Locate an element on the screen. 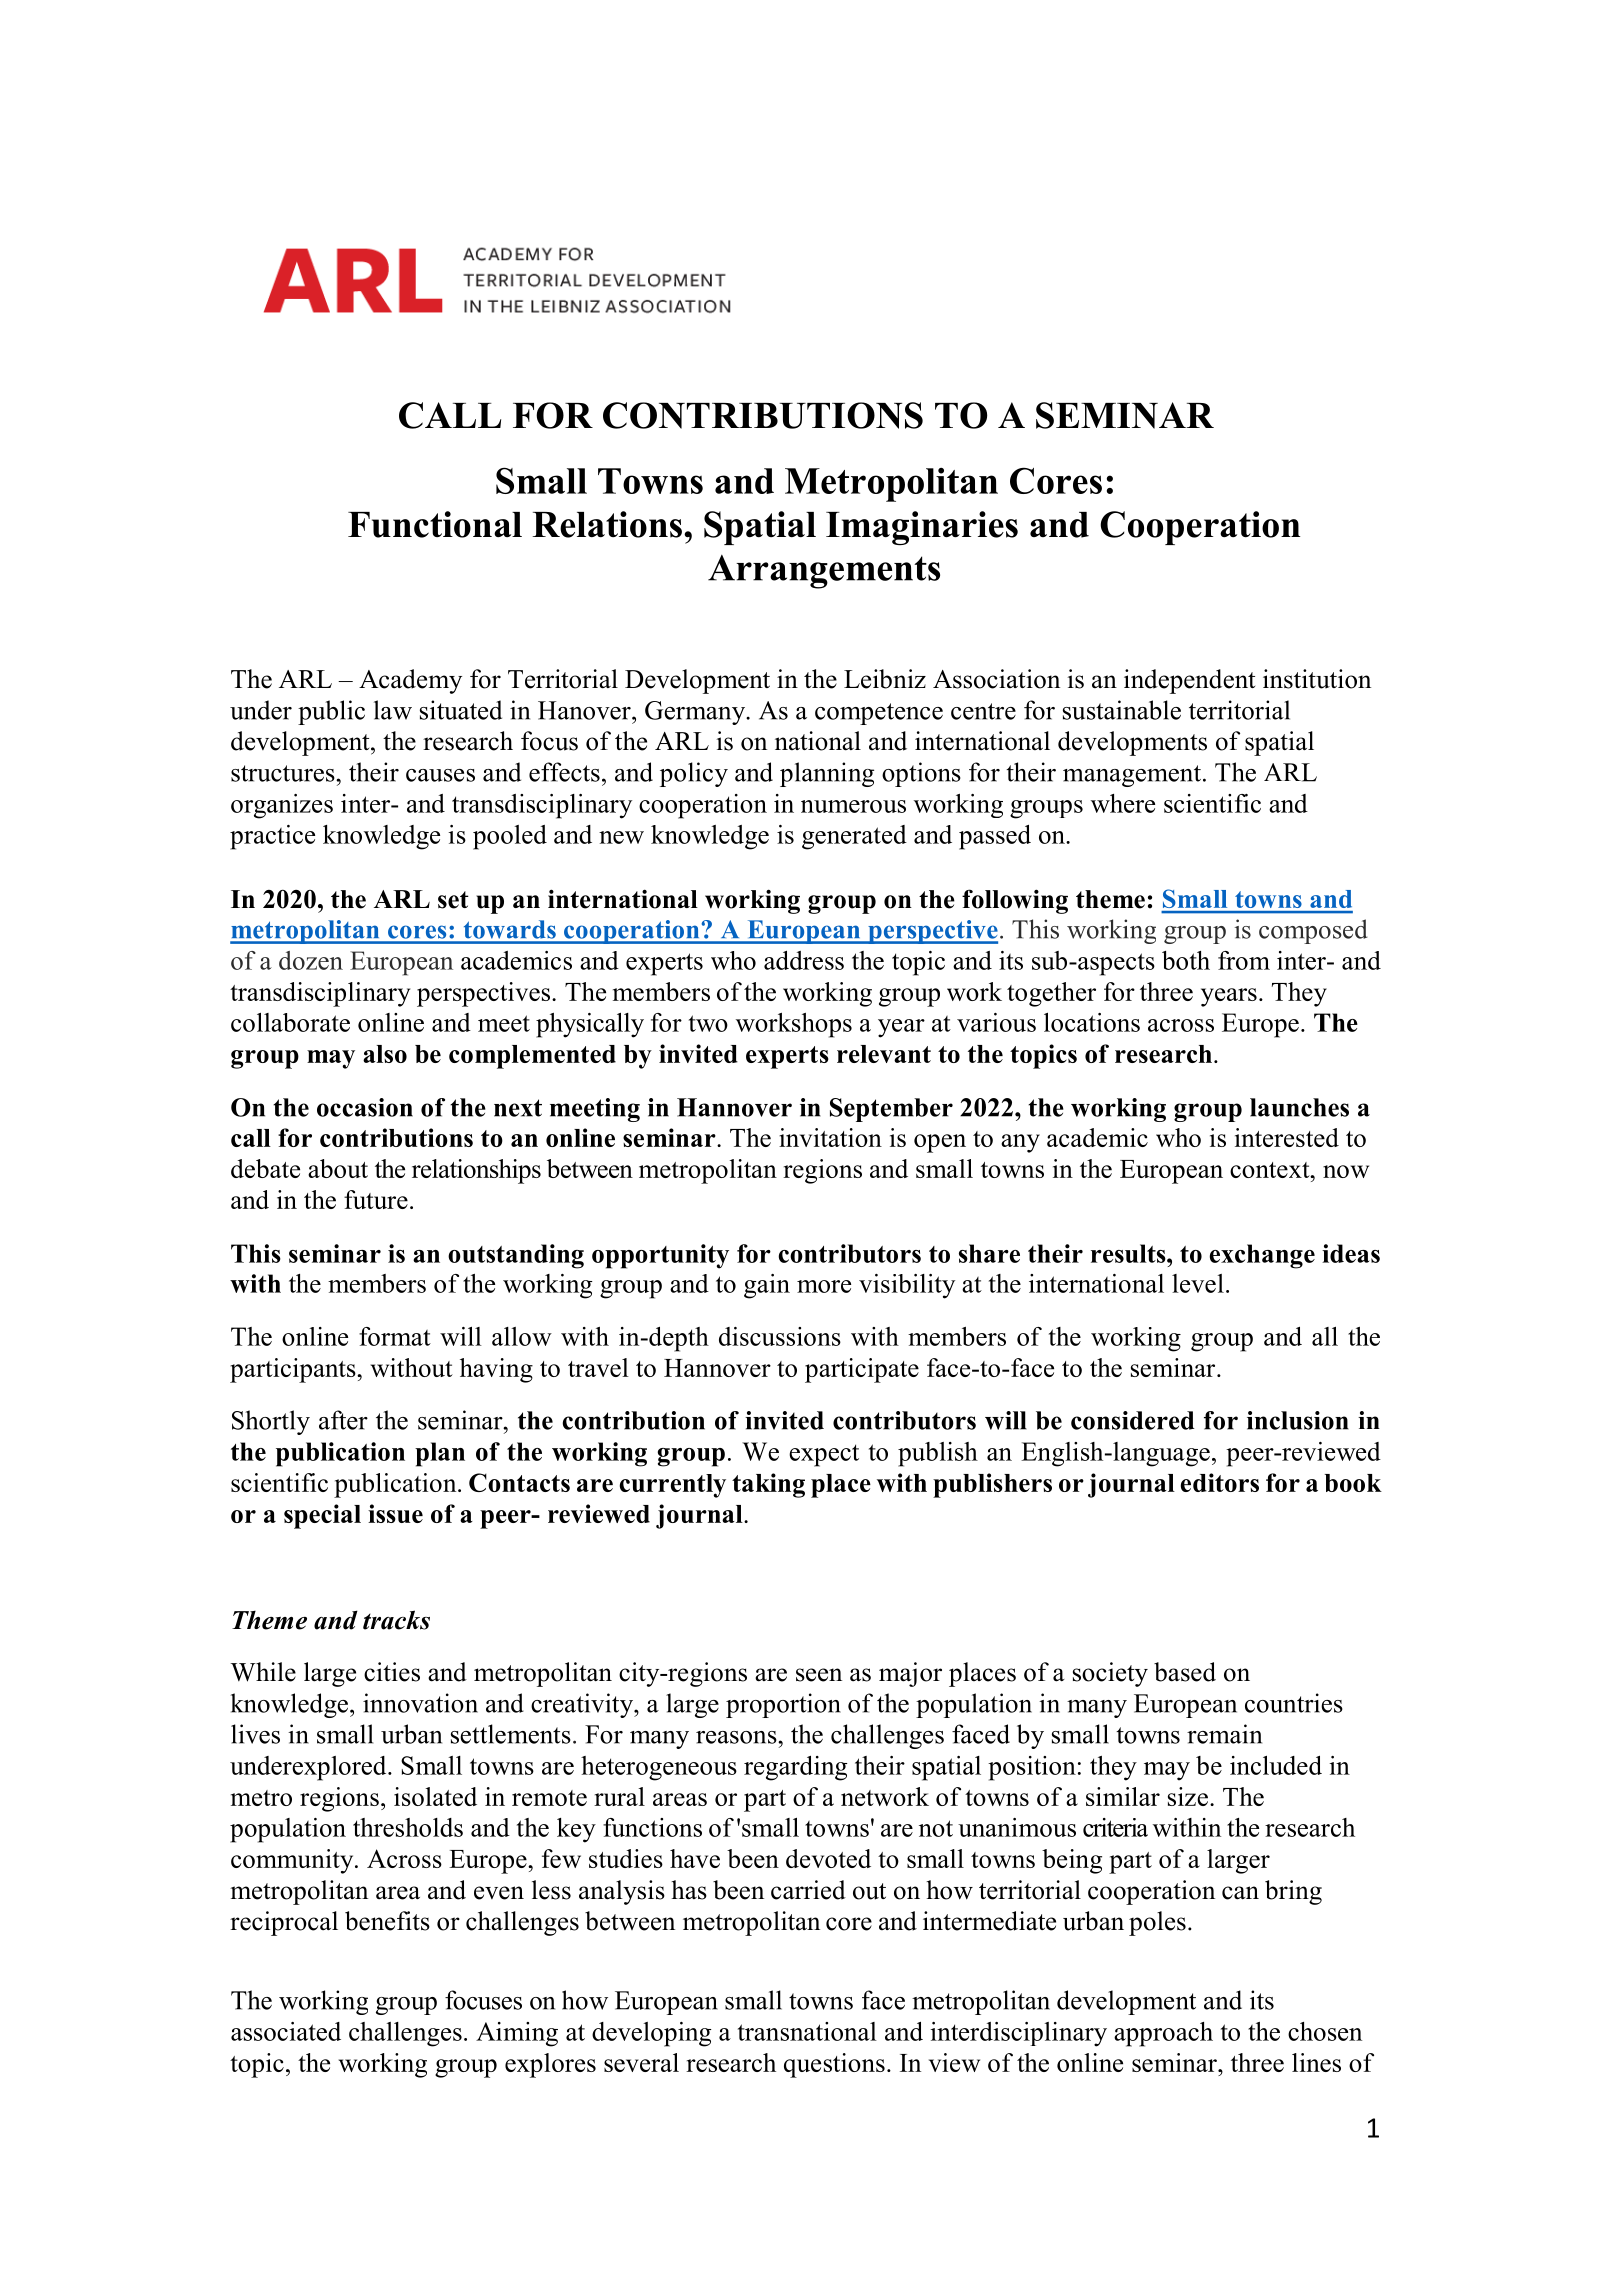 The height and width of the screenshot is (2278, 1611). Arrangements is located at coordinates (824, 572).
